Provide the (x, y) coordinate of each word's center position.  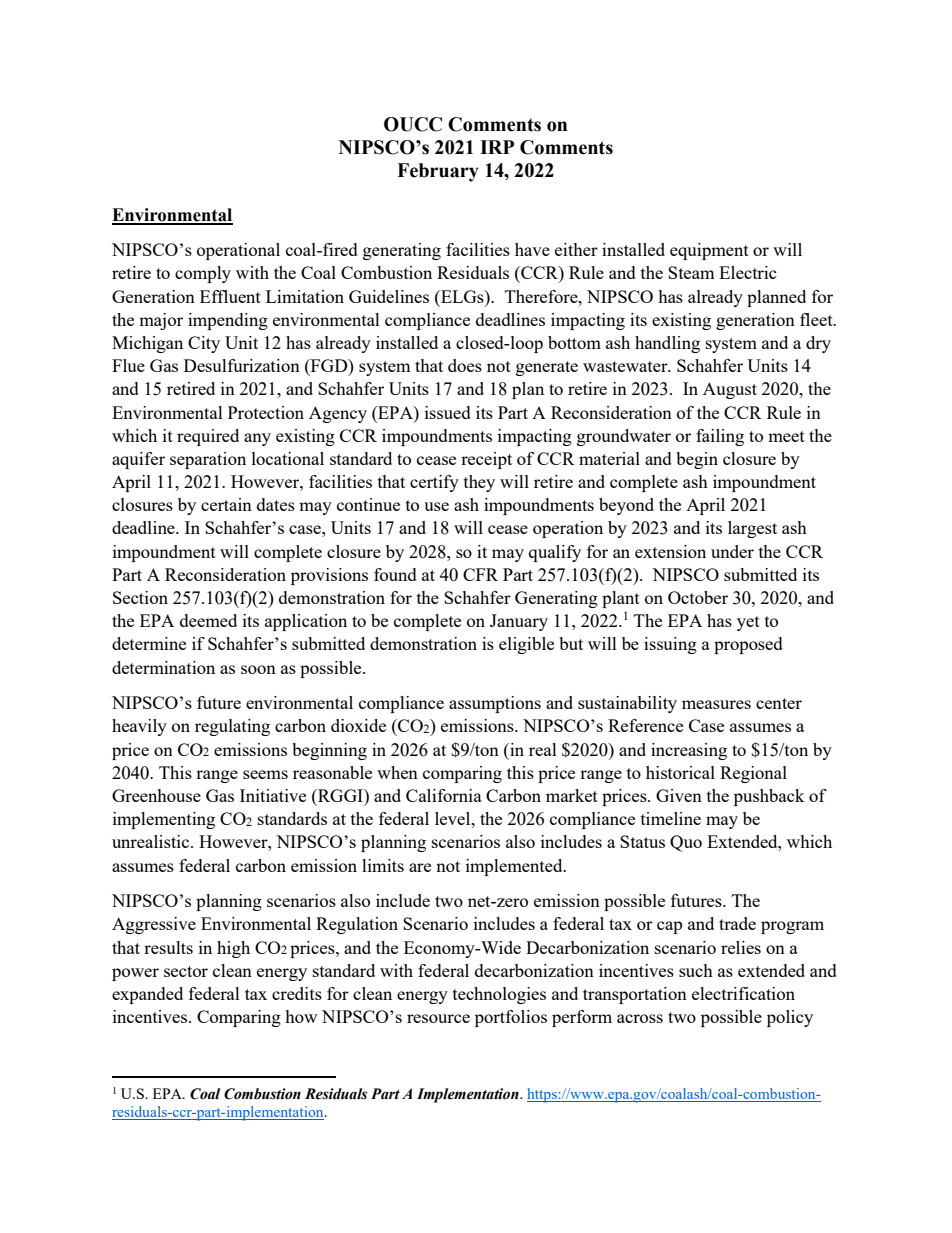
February (438, 172)
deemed (208, 620)
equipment (709, 251)
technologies (499, 995)
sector (186, 971)
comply (203, 274)
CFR (480, 574)
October (698, 597)
